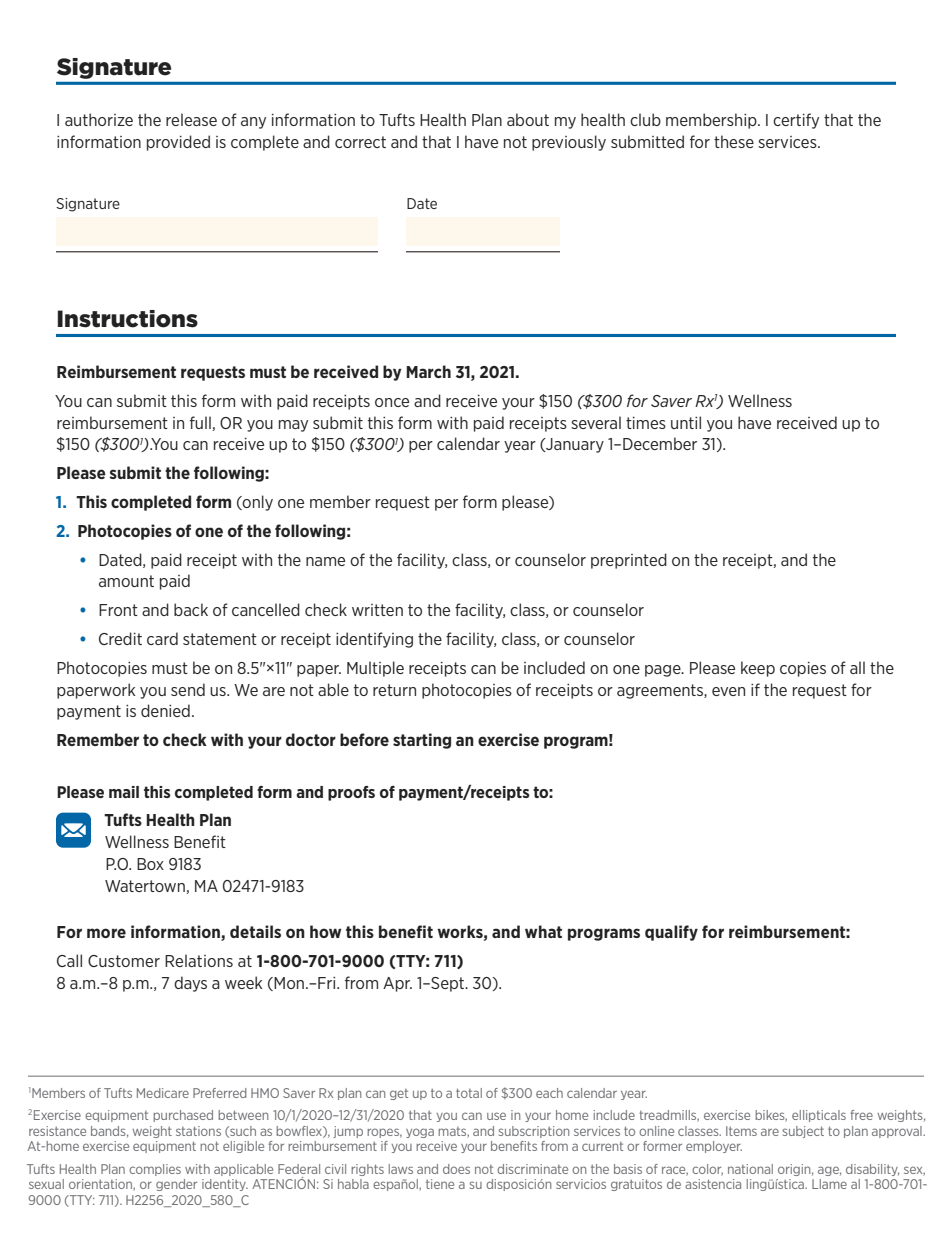 Image resolution: width=952 pixels, height=1233 pixels. Describe the element at coordinates (796, 121) in the screenshot. I see `certify` at that location.
